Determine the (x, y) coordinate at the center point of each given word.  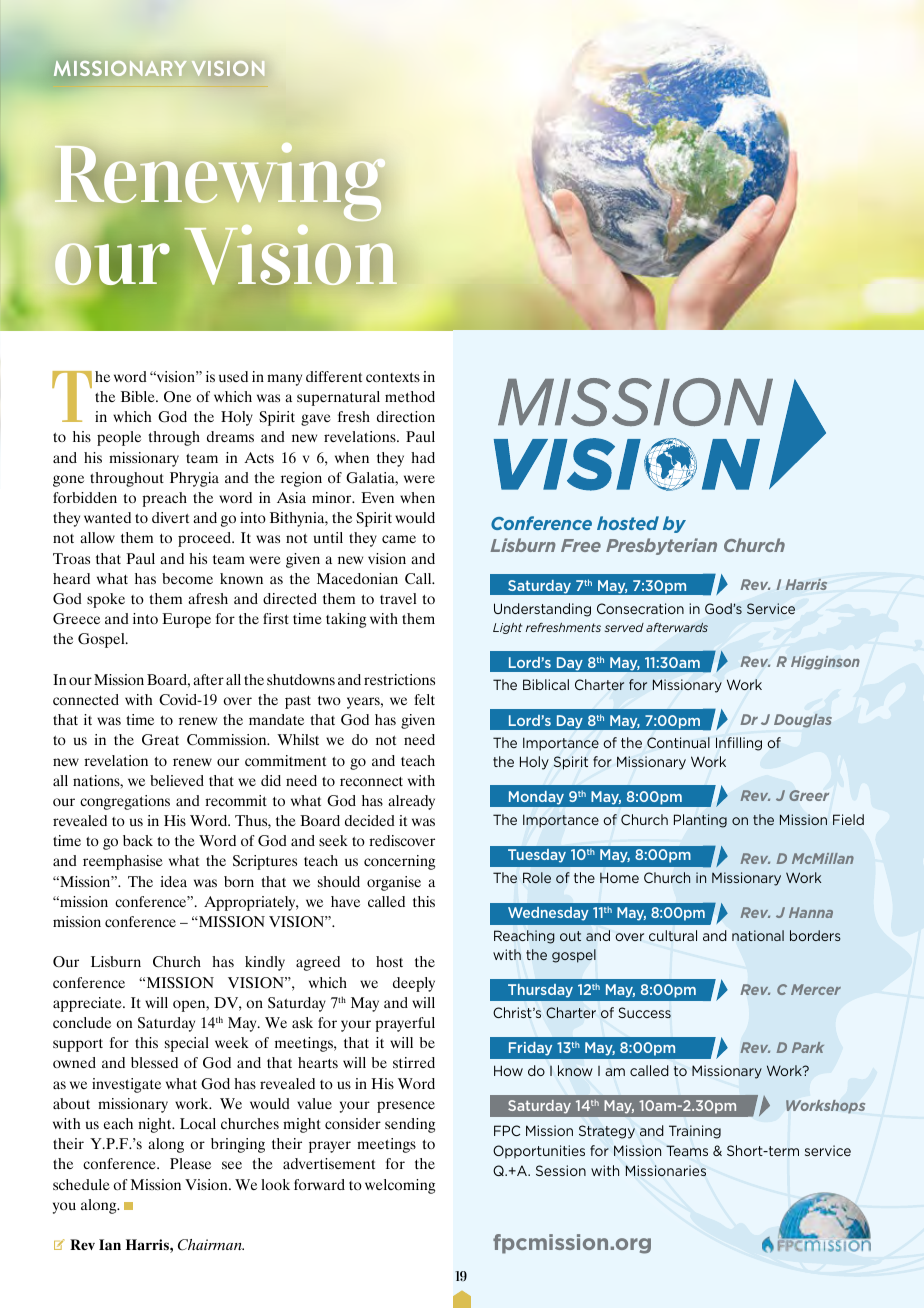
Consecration (640, 608)
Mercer (816, 989)
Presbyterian (661, 546)
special (187, 1044)
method (410, 396)
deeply (414, 984)
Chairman (211, 1244)
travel (398, 598)
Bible (139, 396)
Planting (700, 821)
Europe (186, 620)
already (411, 802)
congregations (125, 802)
